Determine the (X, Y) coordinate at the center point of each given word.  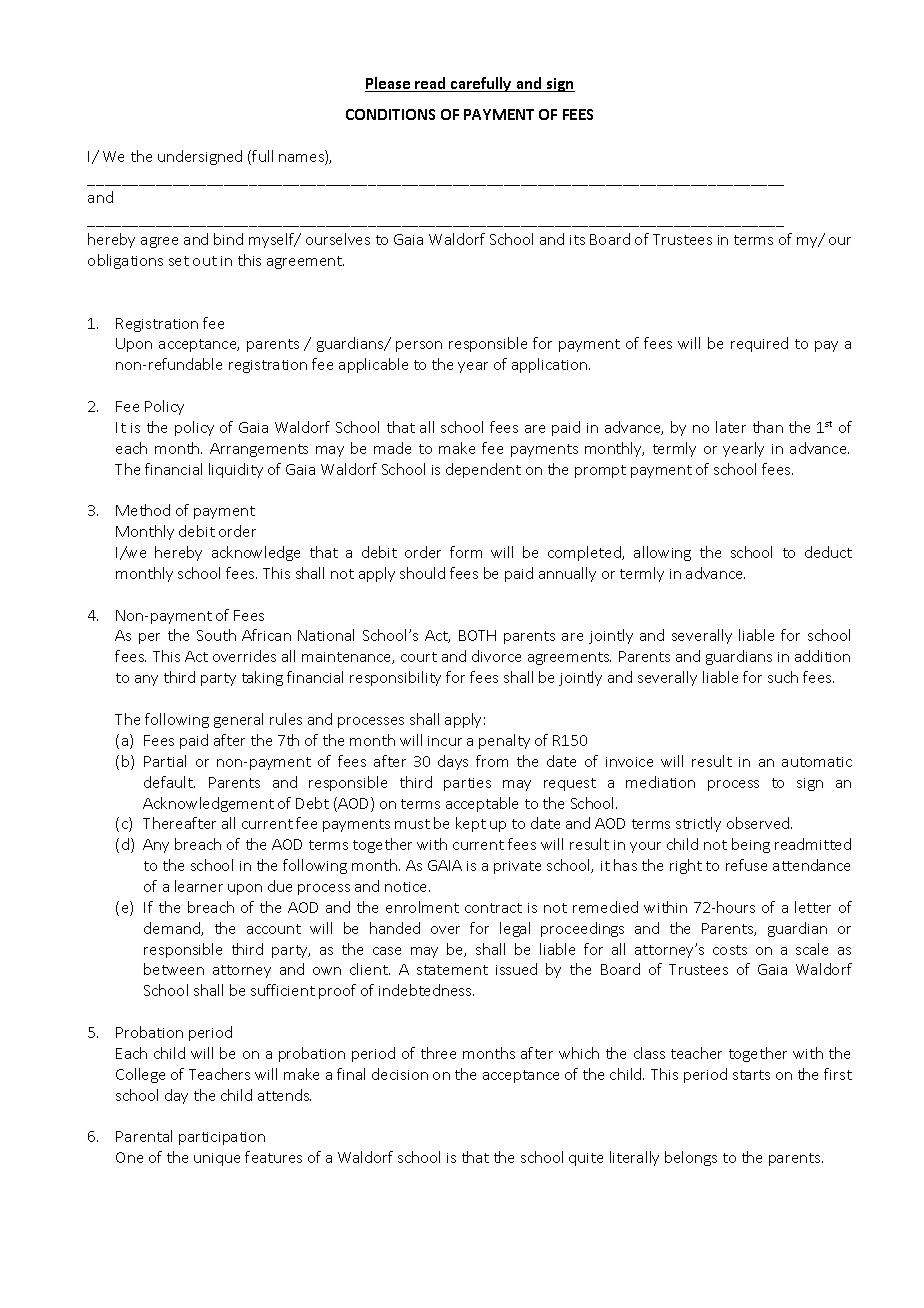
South (216, 635)
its (577, 240)
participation (222, 1138)
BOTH (477, 635)
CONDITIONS (390, 114)
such (783, 677)
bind (228, 239)
